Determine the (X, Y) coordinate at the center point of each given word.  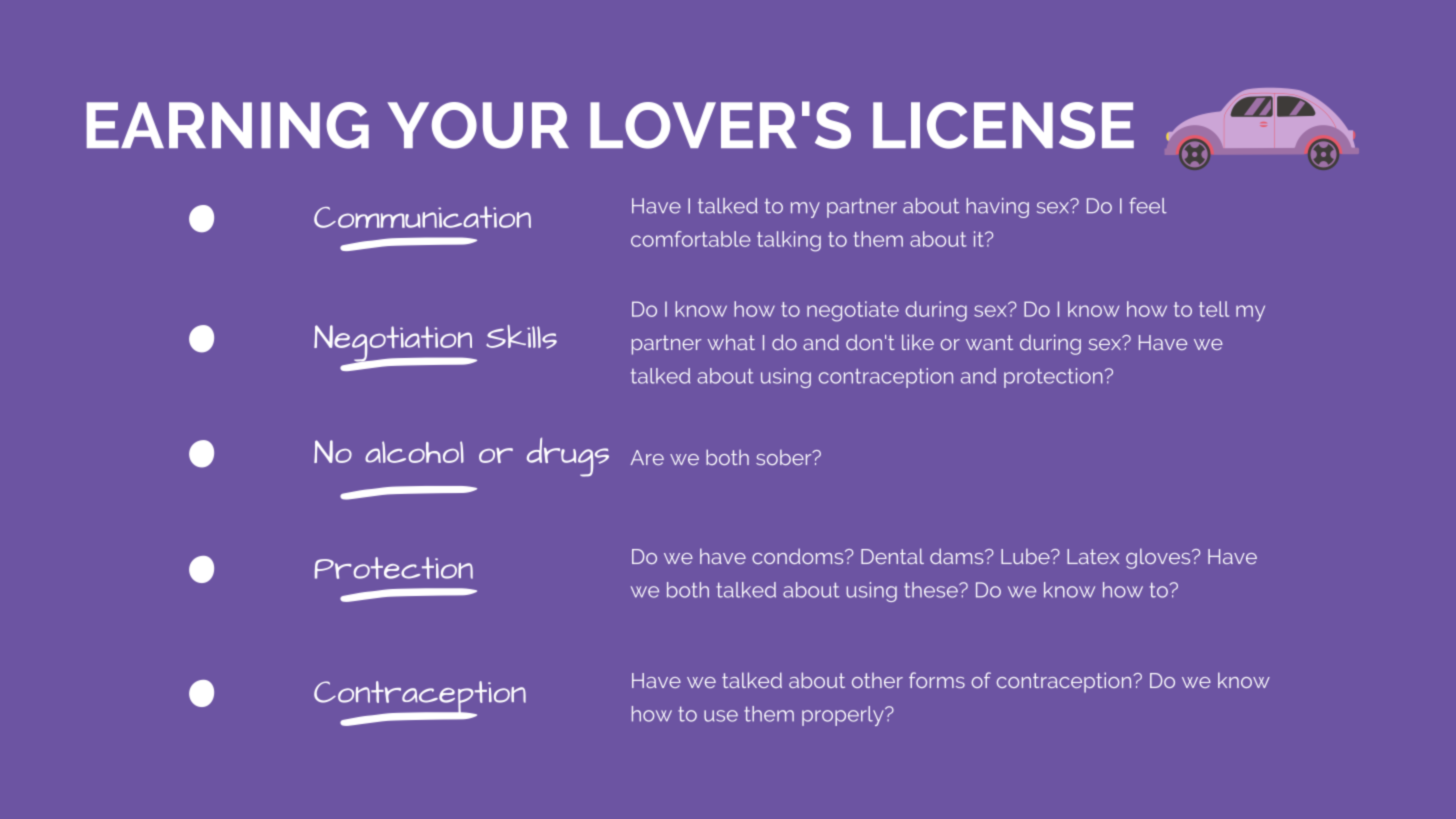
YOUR (478, 125)
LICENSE (1003, 125)
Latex (1093, 556)
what (731, 342)
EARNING (228, 125)
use (721, 716)
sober (785, 457)
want (989, 342)
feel (1148, 205)
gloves (1159, 558)
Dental (892, 556)
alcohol (414, 452)
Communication (422, 217)
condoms (799, 556)
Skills (521, 337)
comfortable (691, 239)
